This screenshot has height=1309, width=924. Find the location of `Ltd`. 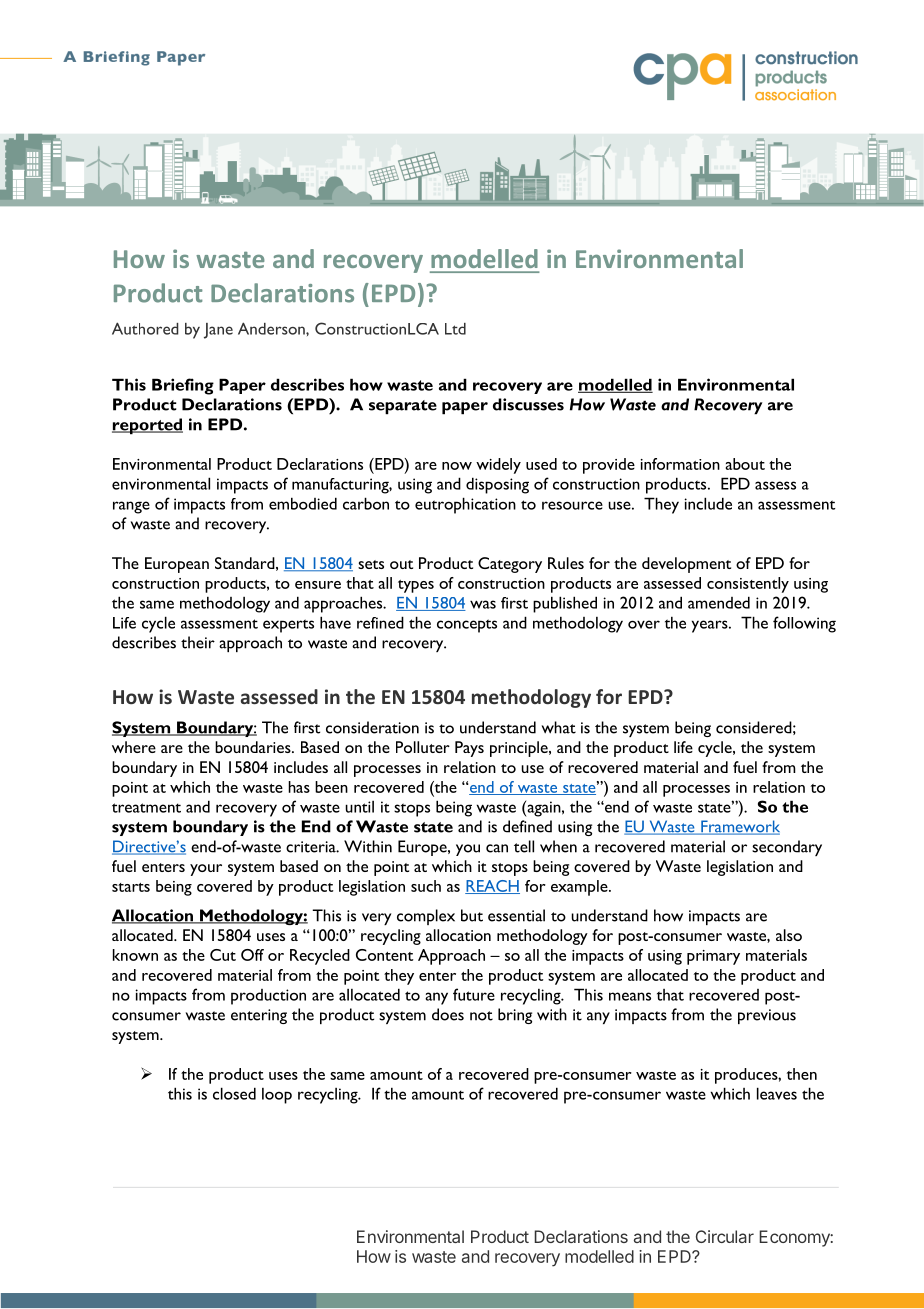

Ltd is located at coordinates (455, 329).
